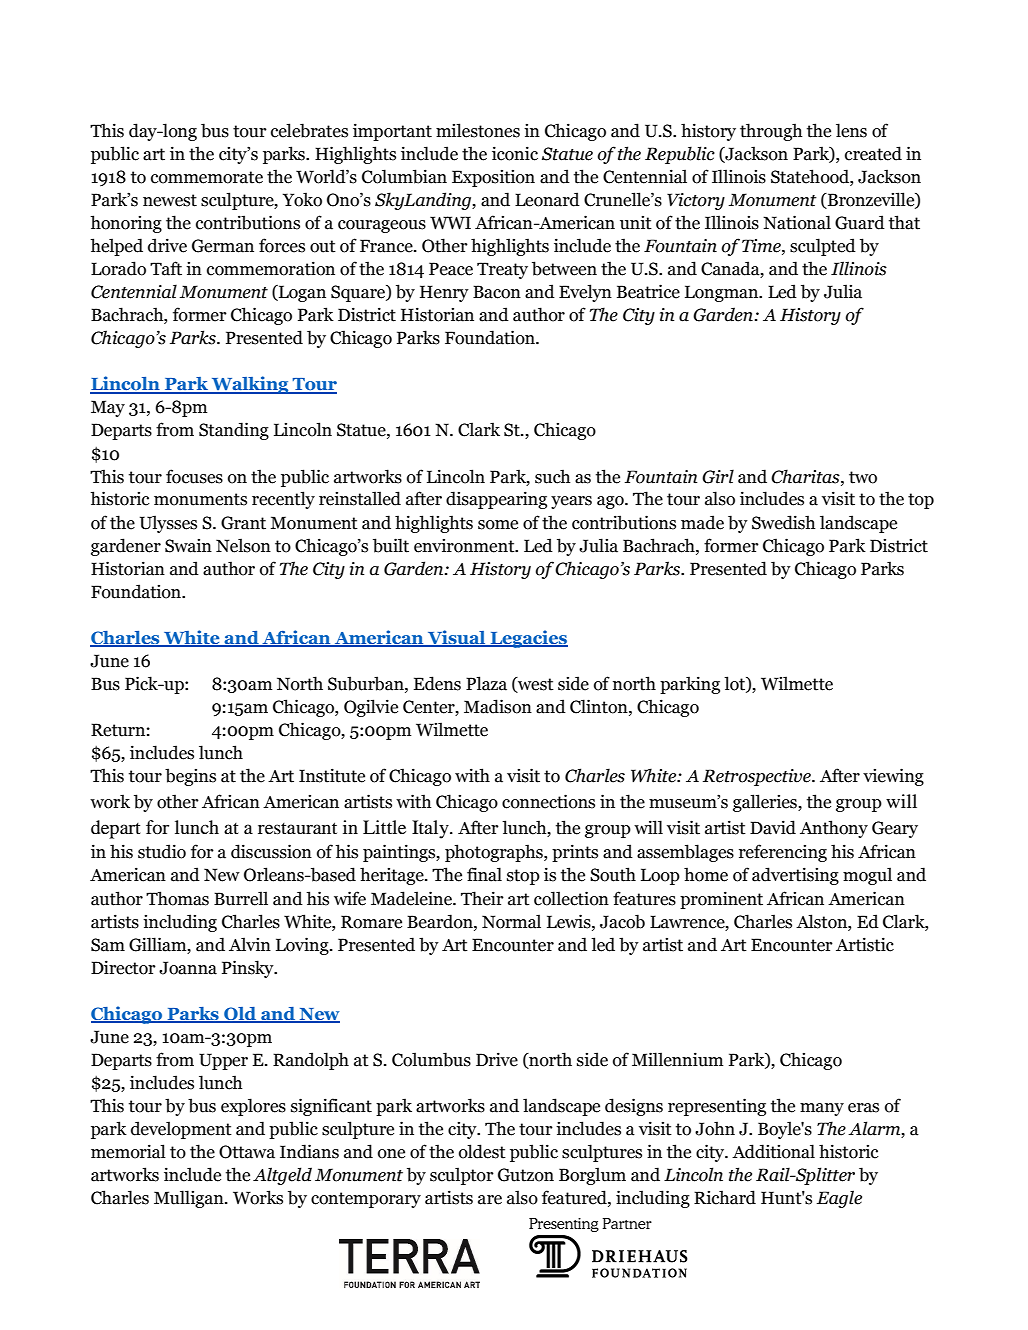 The image size is (1028, 1330). Describe the element at coordinates (462, 1176) in the screenshot. I see `sculptor` at that location.
